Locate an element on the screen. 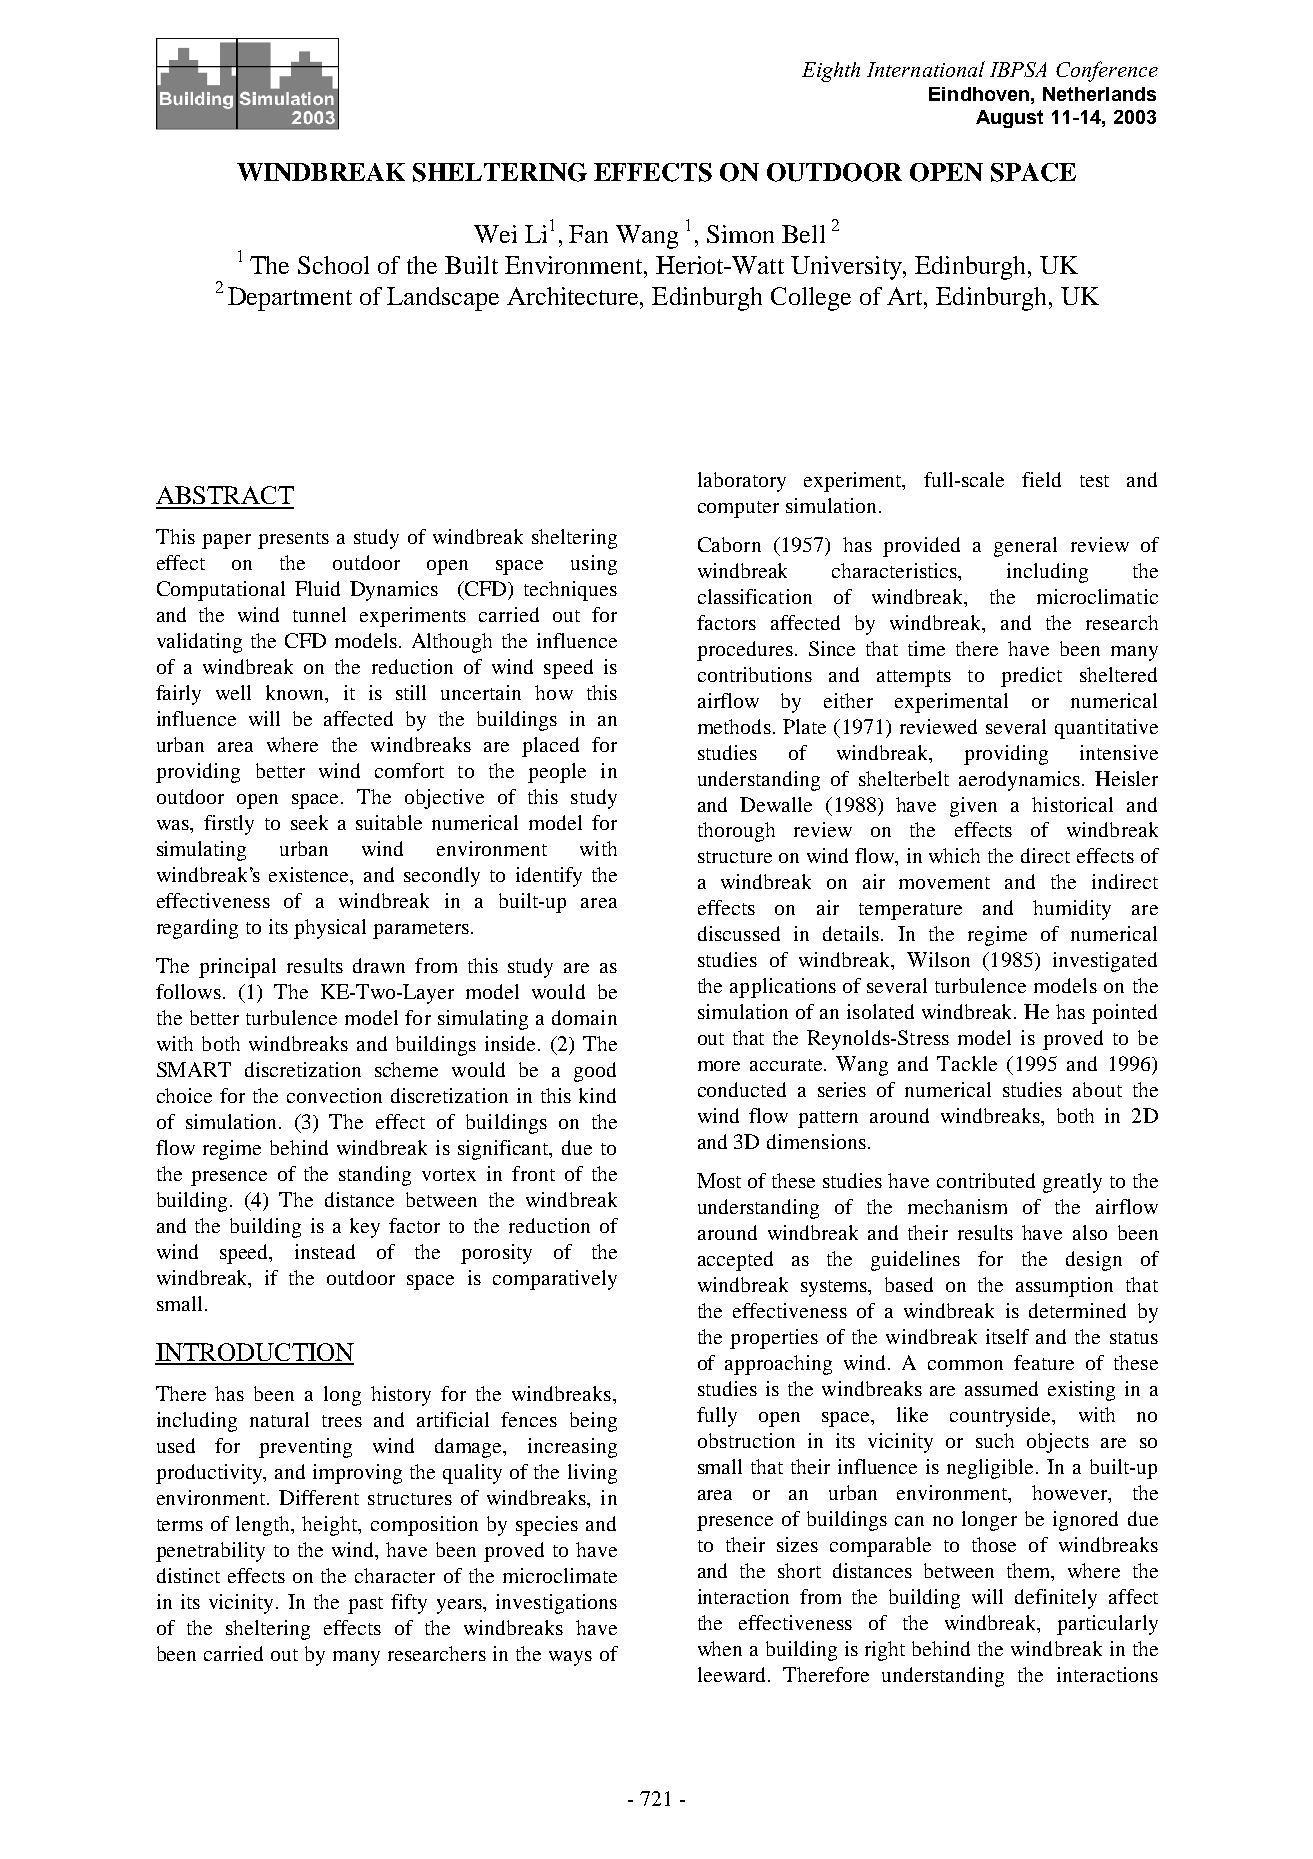 Image resolution: width=1313 pixels, height=1859 pixels. past is located at coordinates (365, 1605).
